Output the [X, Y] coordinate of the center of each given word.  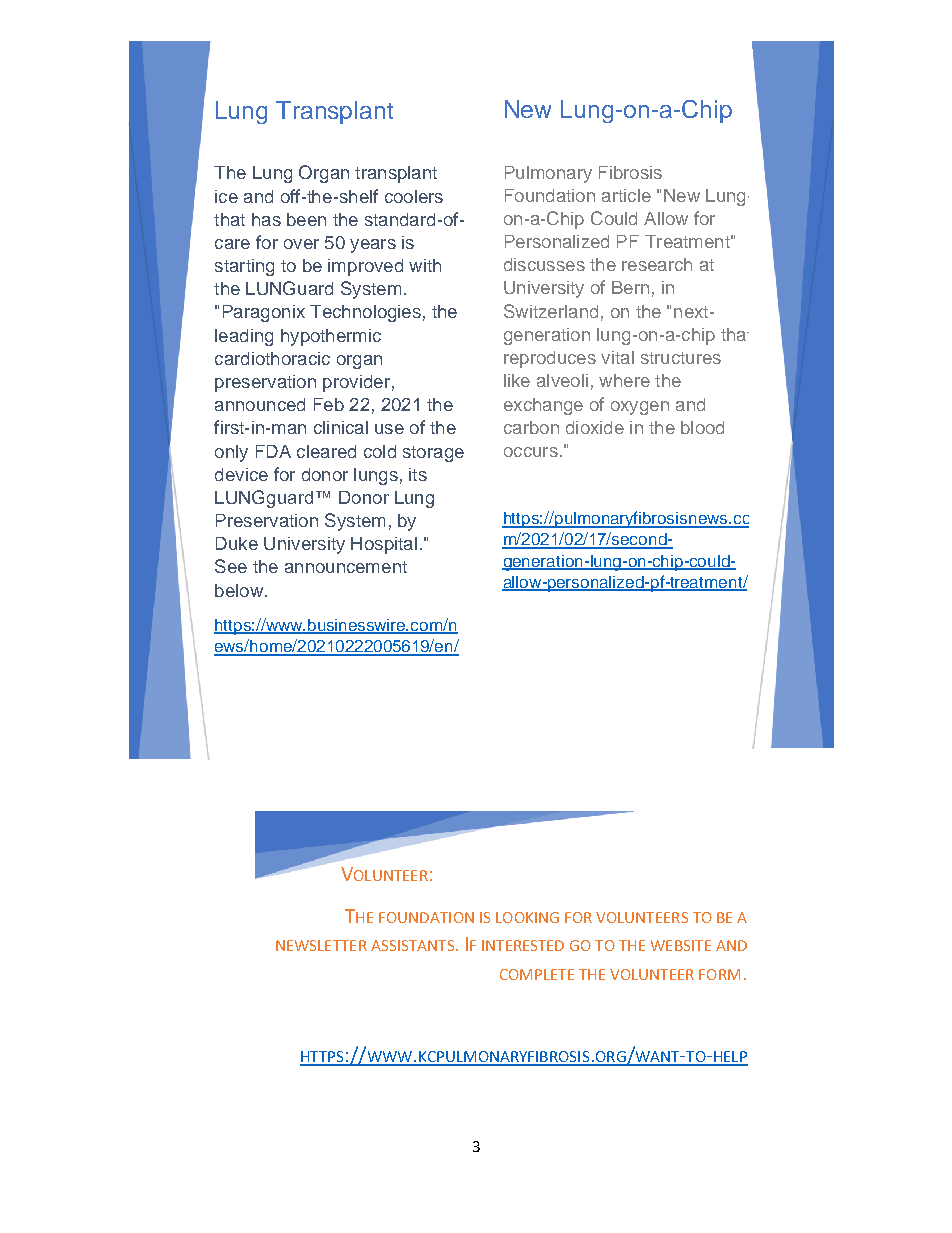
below [239, 590]
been [306, 219]
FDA [273, 451]
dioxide [595, 427]
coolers [414, 196]
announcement [346, 567]
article [626, 195]
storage [433, 454]
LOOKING [527, 917]
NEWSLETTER [321, 945]
